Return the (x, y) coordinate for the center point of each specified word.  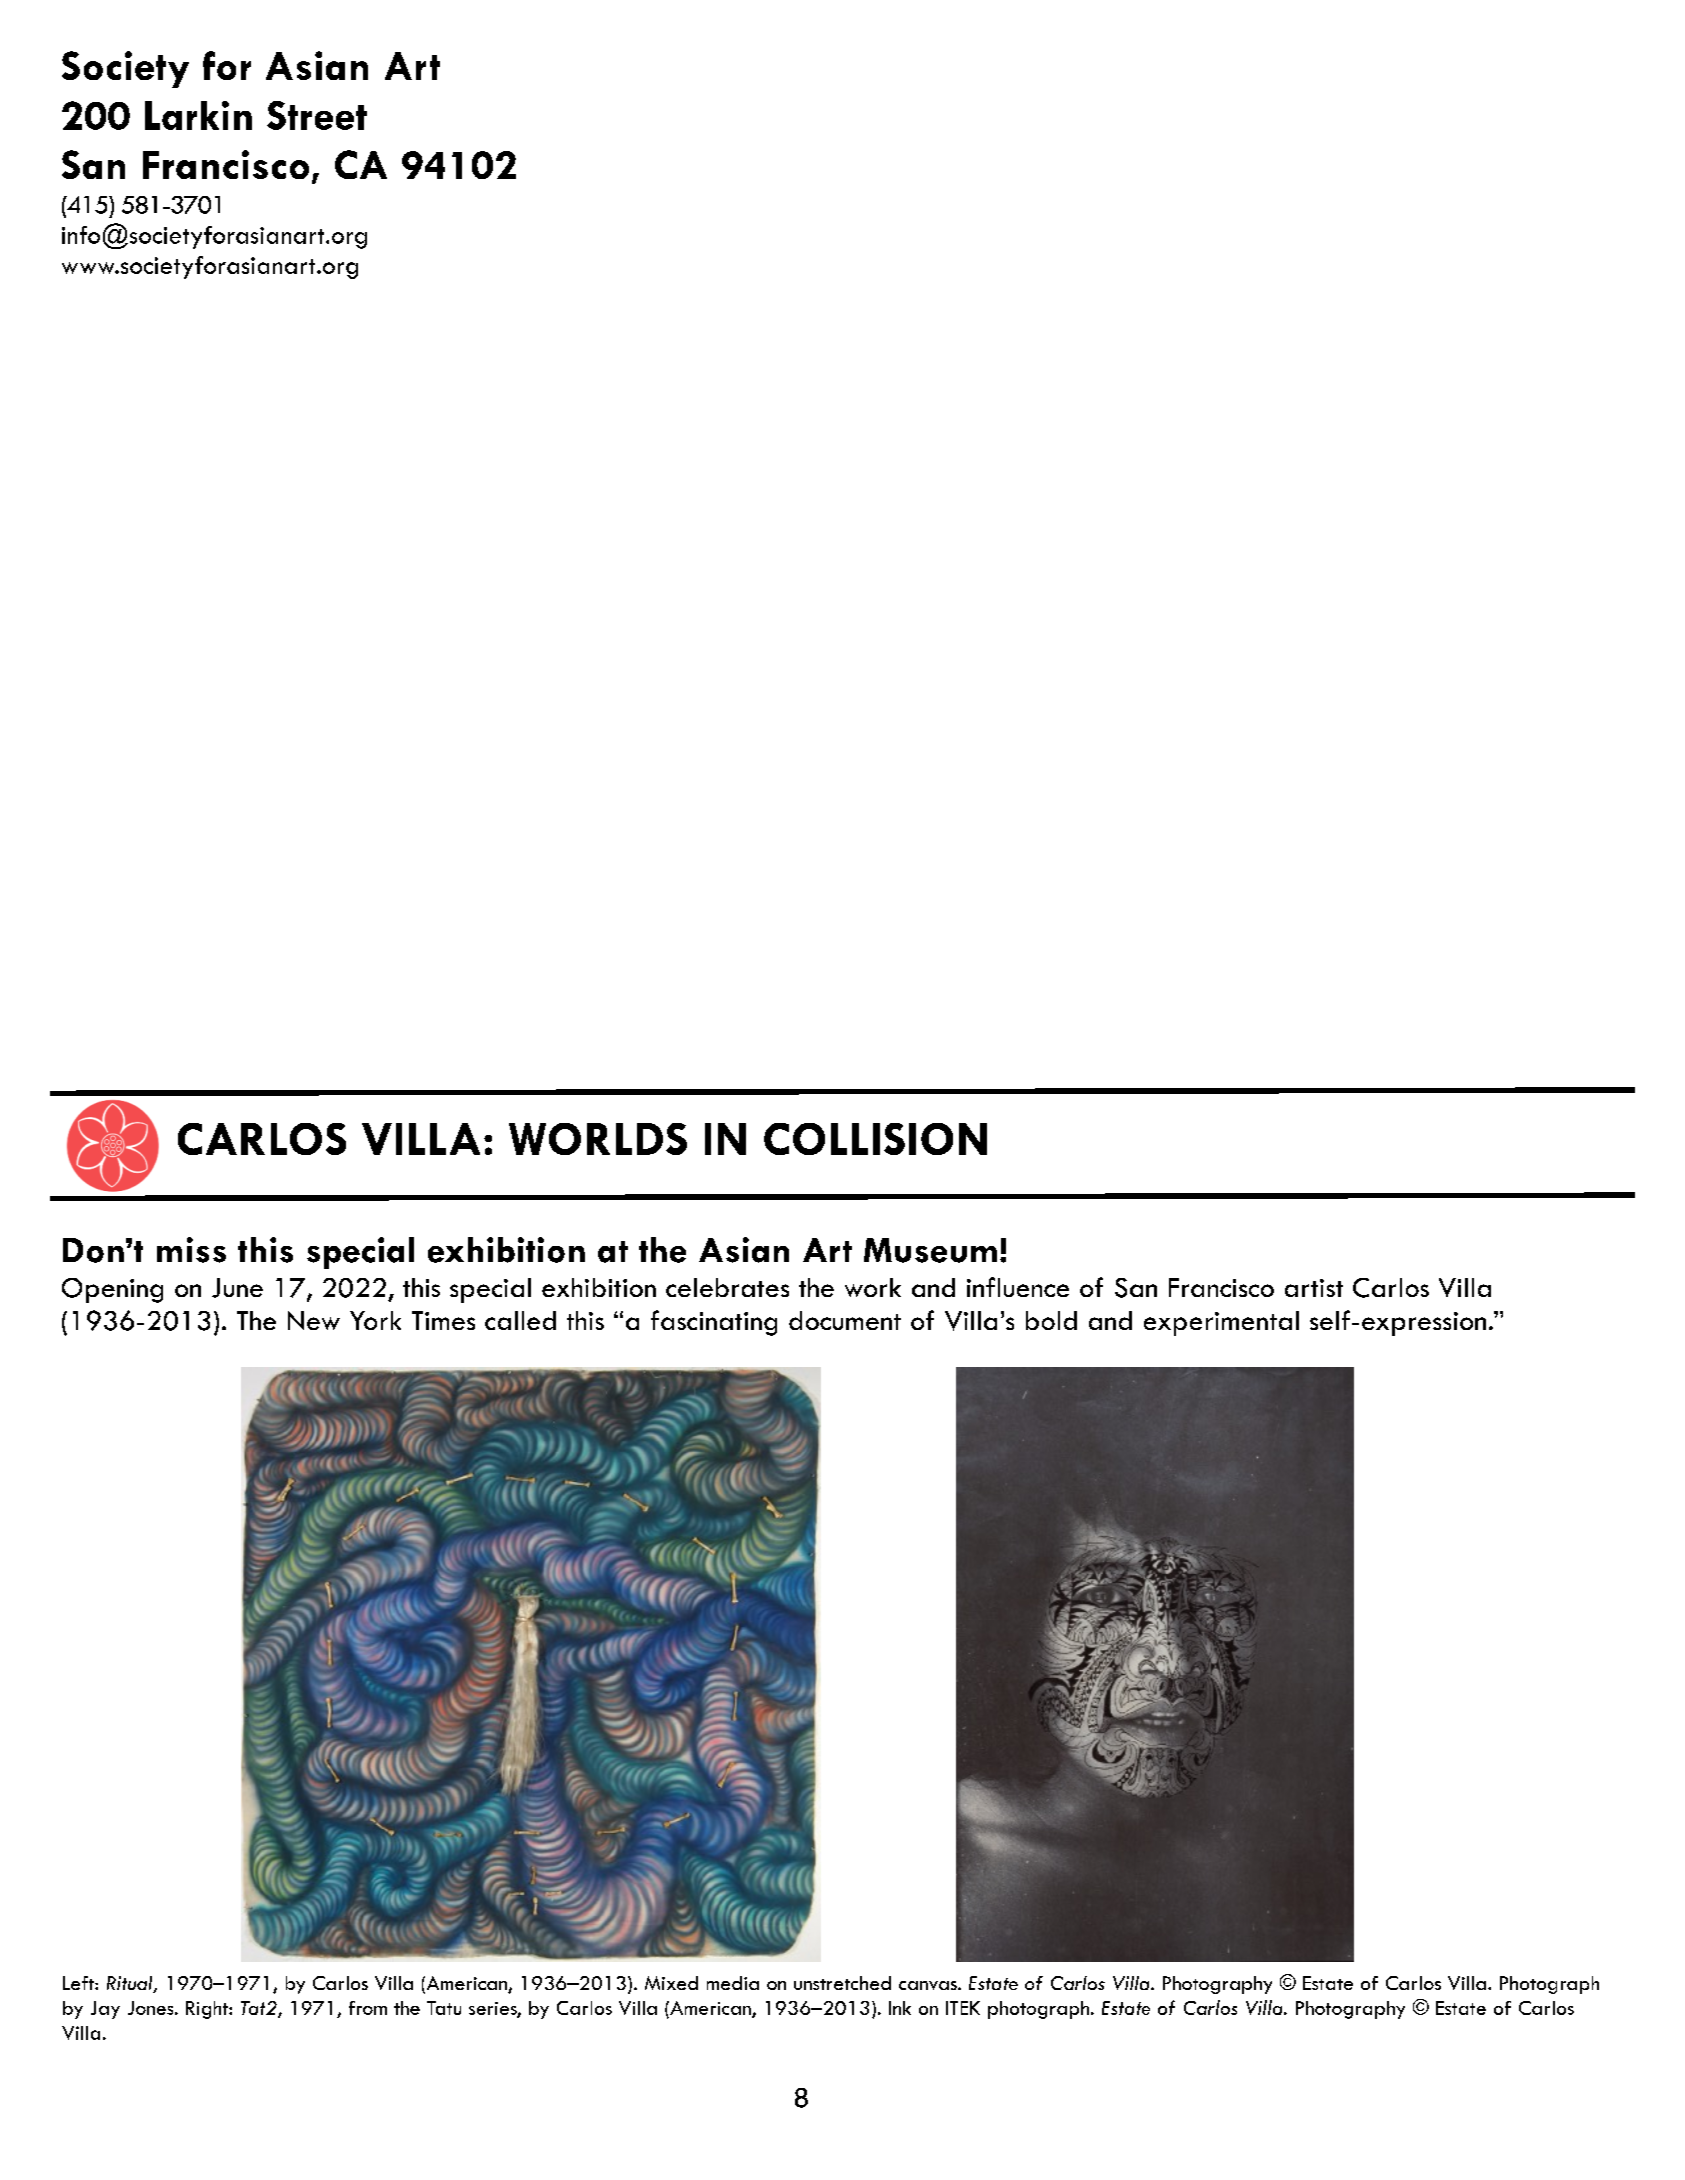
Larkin (198, 115)
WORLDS (598, 1139)
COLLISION (875, 1139)
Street (317, 115)
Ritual (131, 1984)
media (733, 1983)
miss (191, 1250)
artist (1314, 1288)
